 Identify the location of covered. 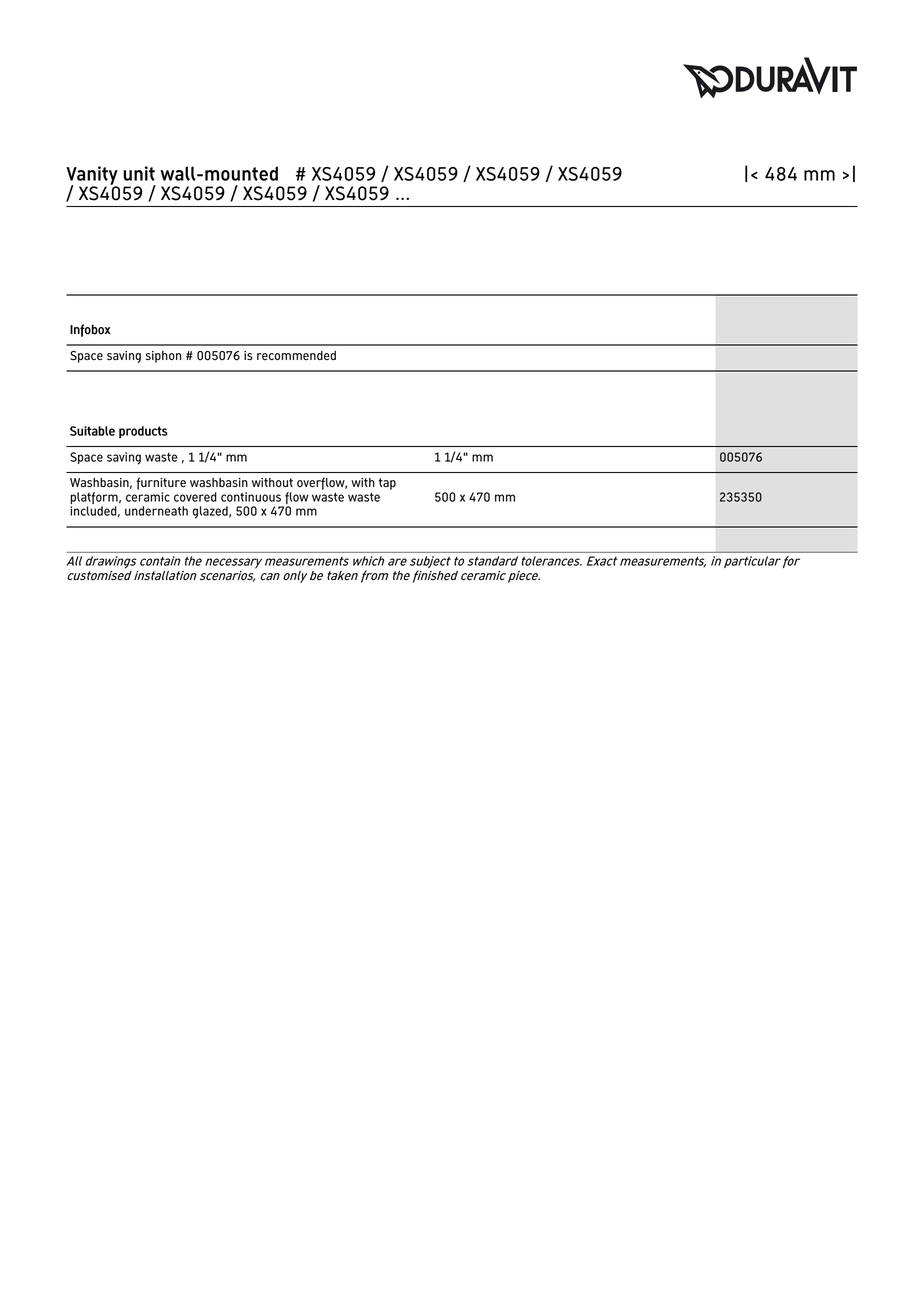
(195, 497).
